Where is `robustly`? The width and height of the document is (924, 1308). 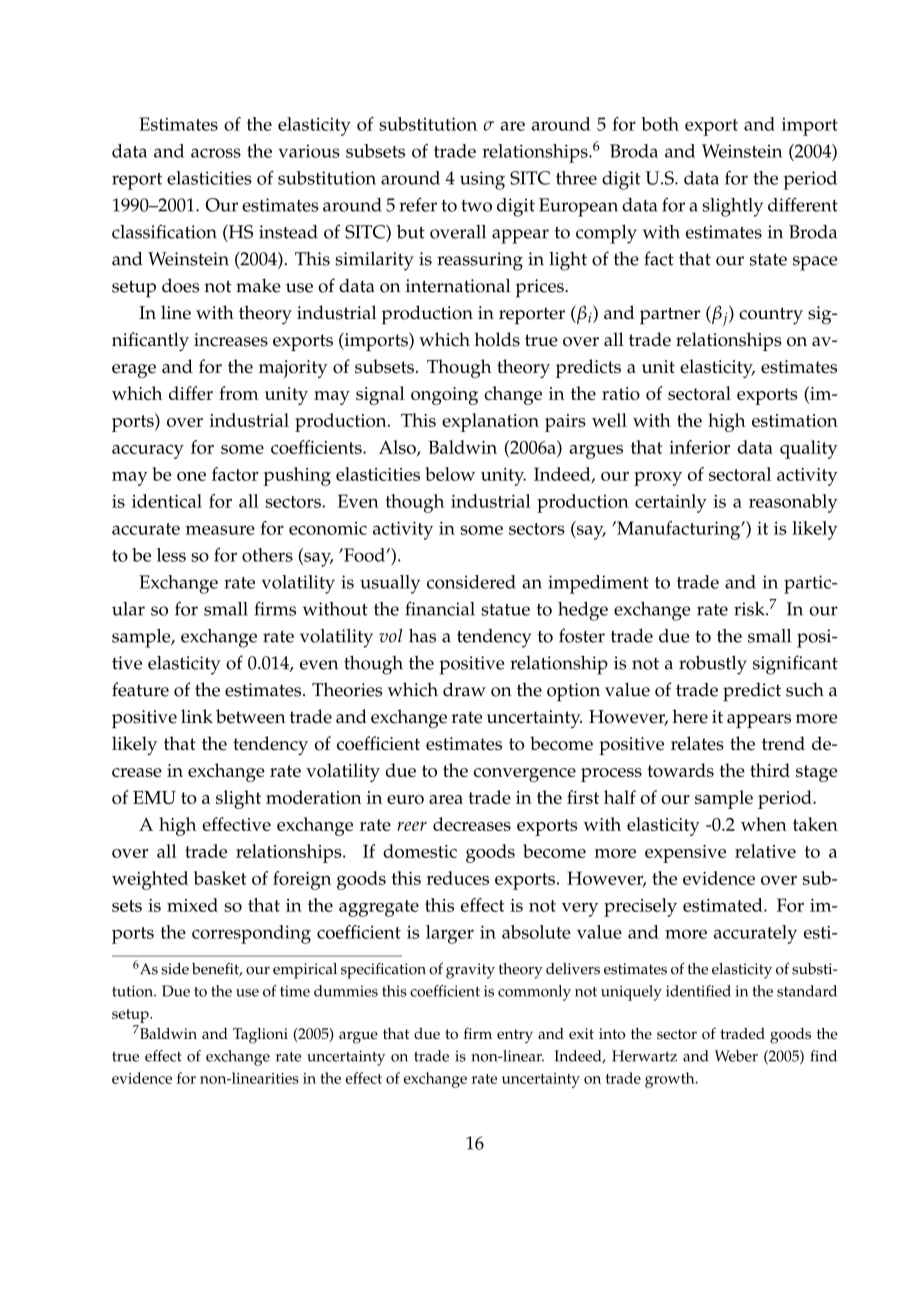 robustly is located at coordinates (713, 665).
